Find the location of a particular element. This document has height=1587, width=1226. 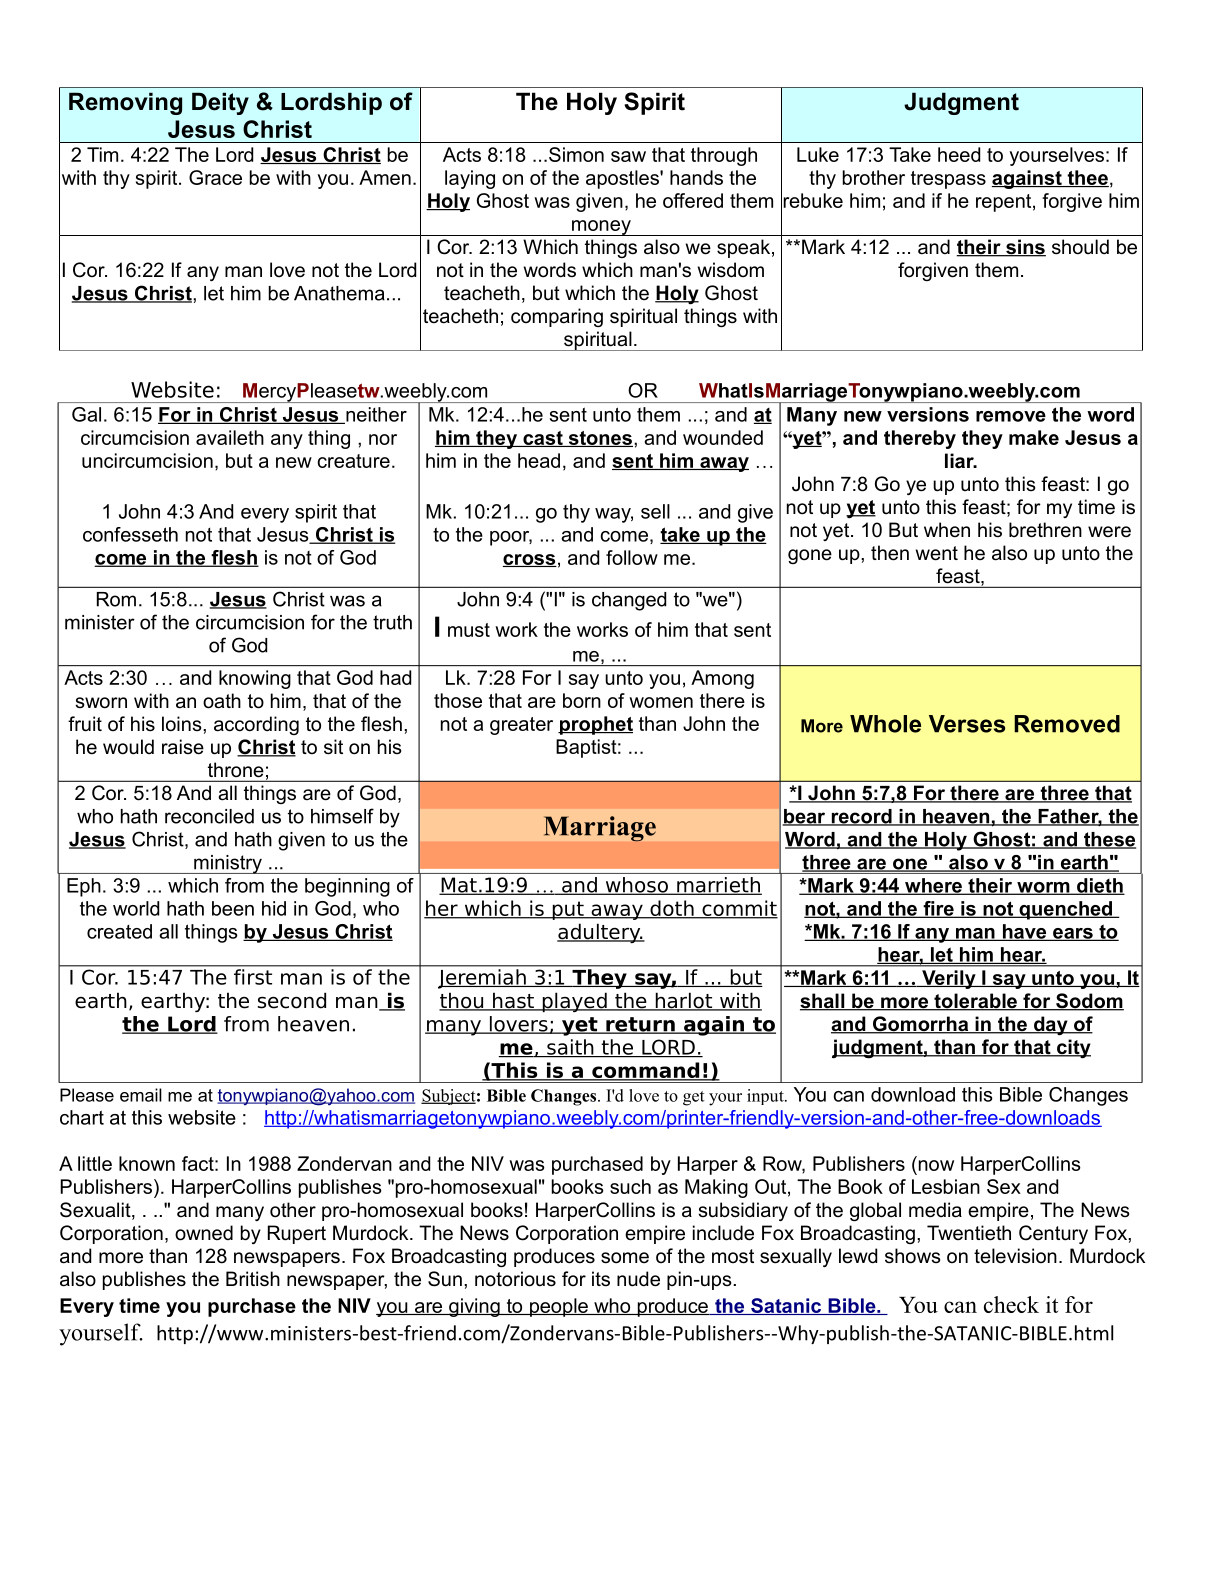

Simon is located at coordinates (576, 154).
